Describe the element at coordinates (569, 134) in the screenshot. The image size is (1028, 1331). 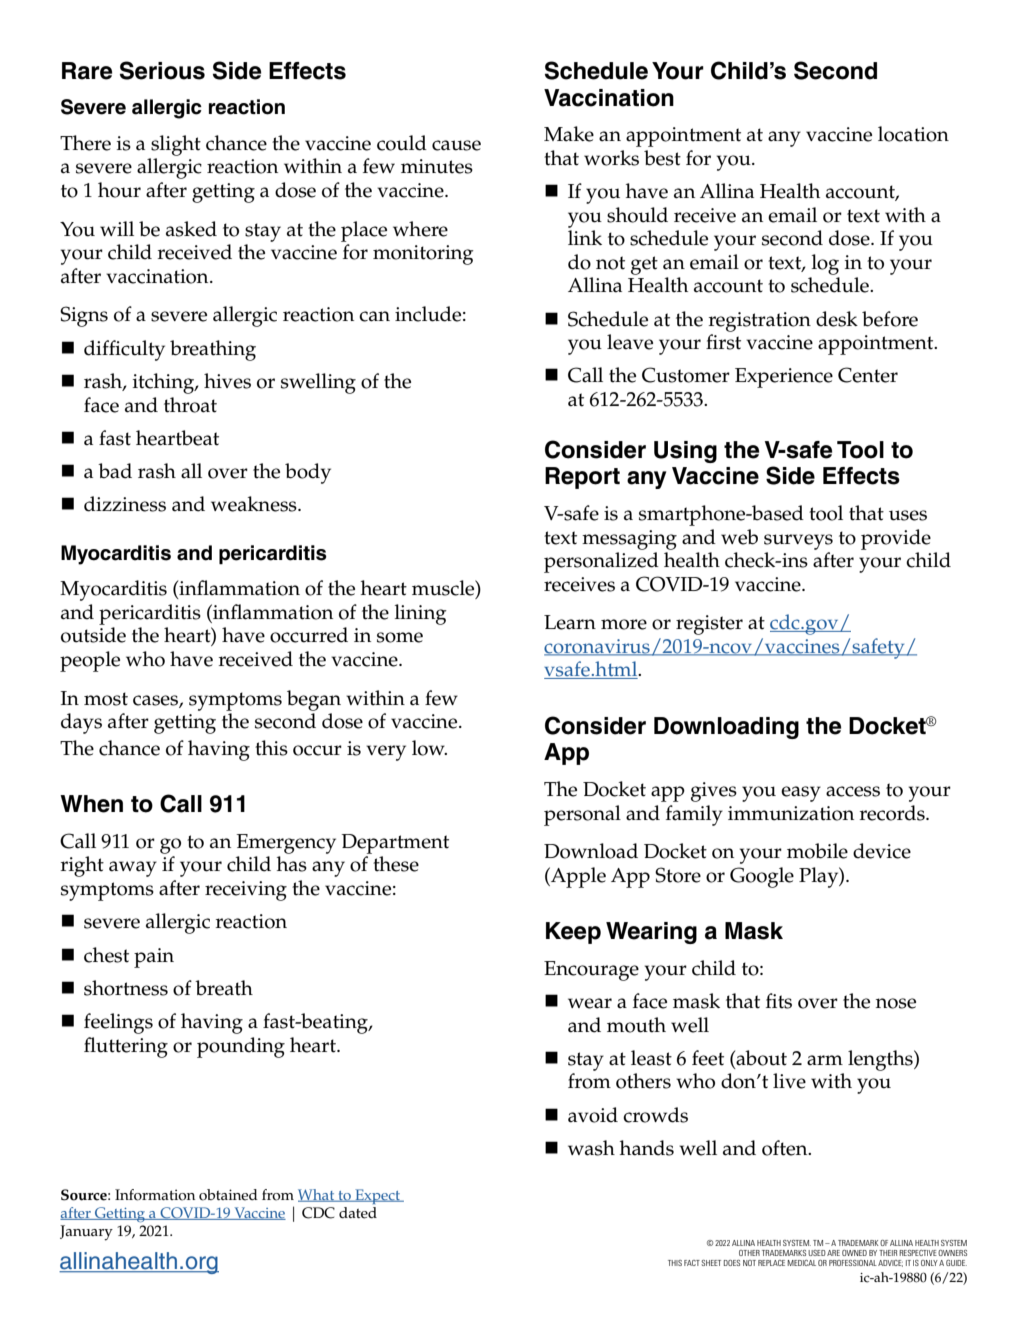
I see `Make` at that location.
